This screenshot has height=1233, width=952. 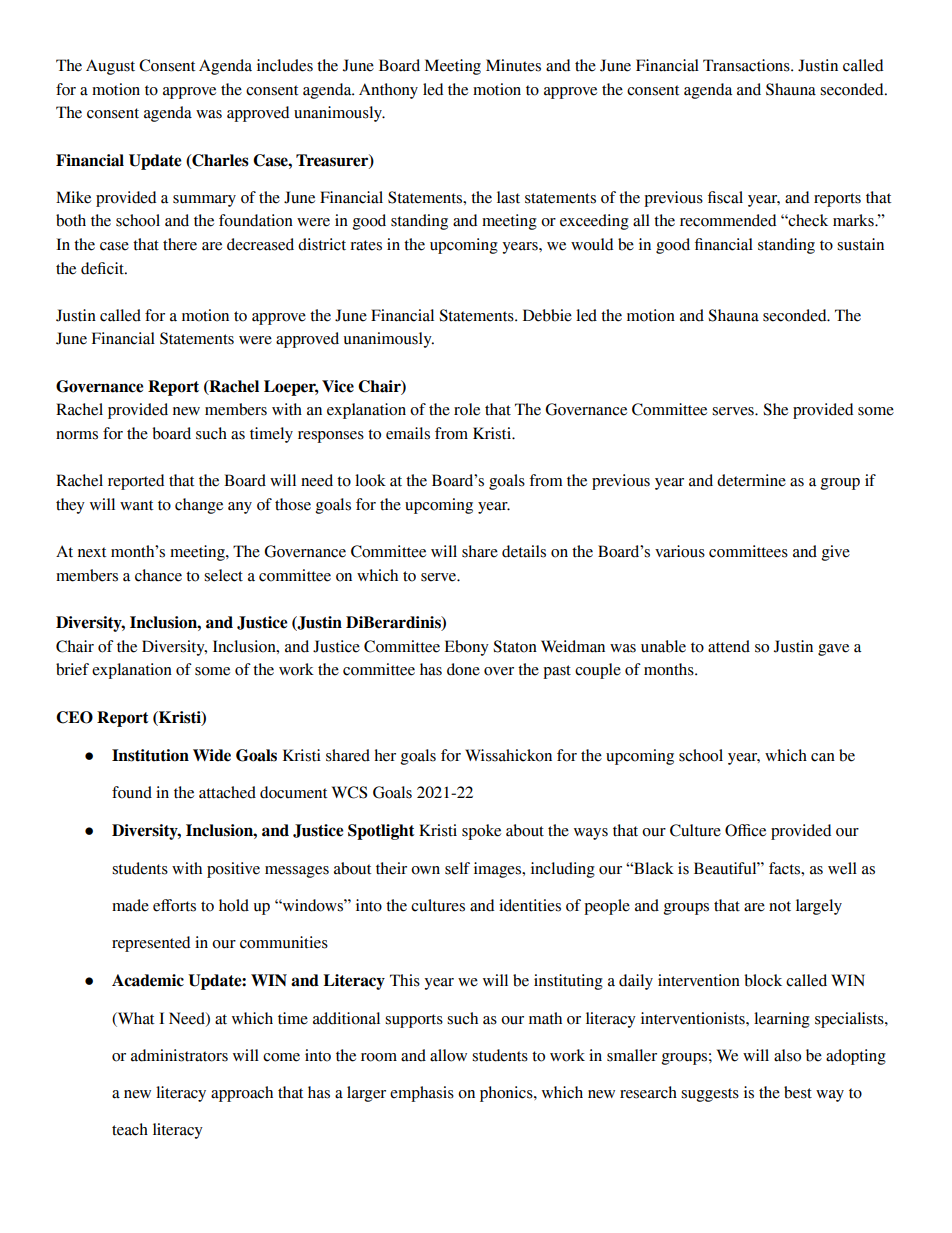 What do you see at coordinates (798, 1092) in the screenshot?
I see `best` at bounding box center [798, 1092].
